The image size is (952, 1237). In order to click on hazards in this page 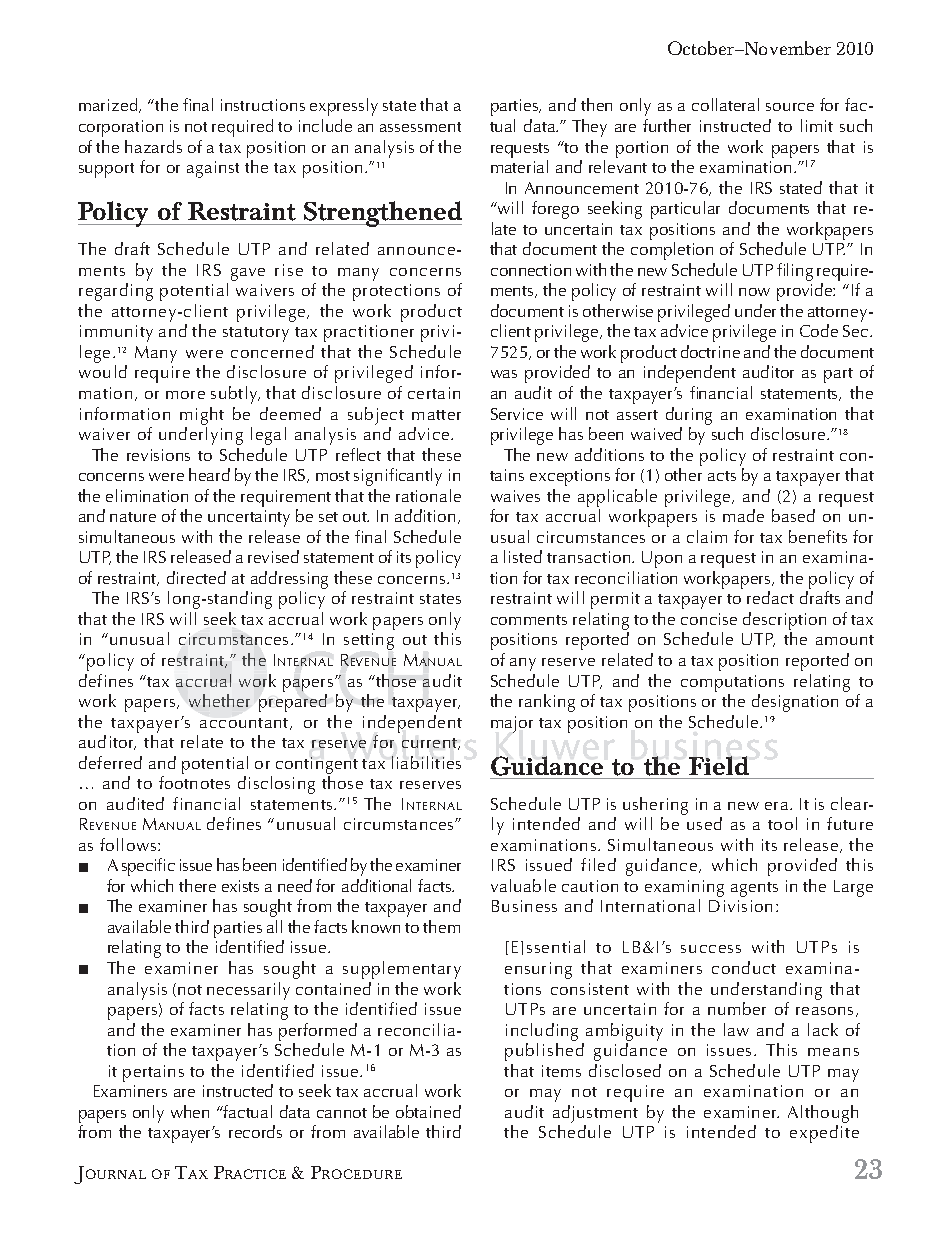, I will do `click(153, 146)`.
